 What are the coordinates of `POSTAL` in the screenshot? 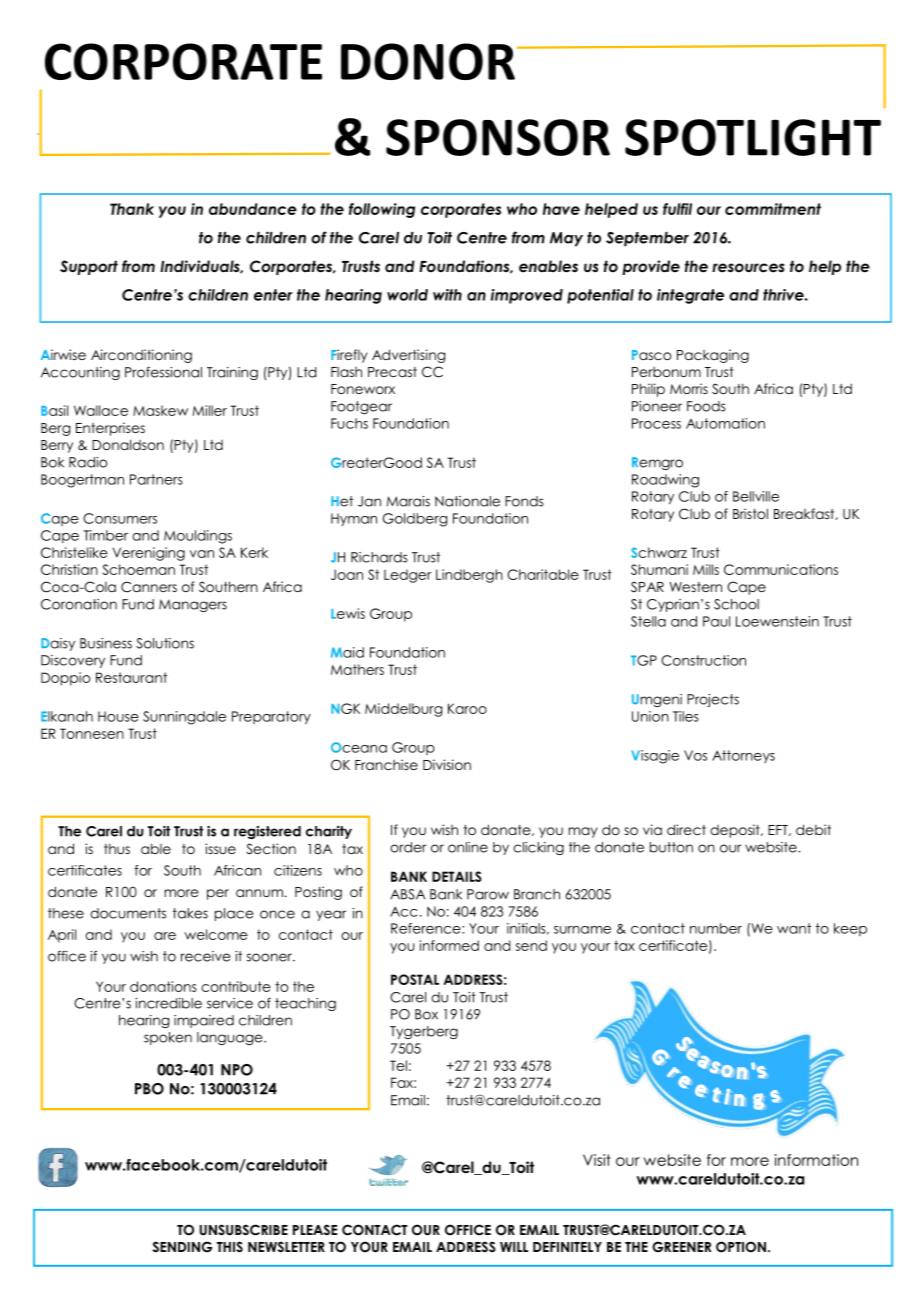 It's located at (415, 979).
